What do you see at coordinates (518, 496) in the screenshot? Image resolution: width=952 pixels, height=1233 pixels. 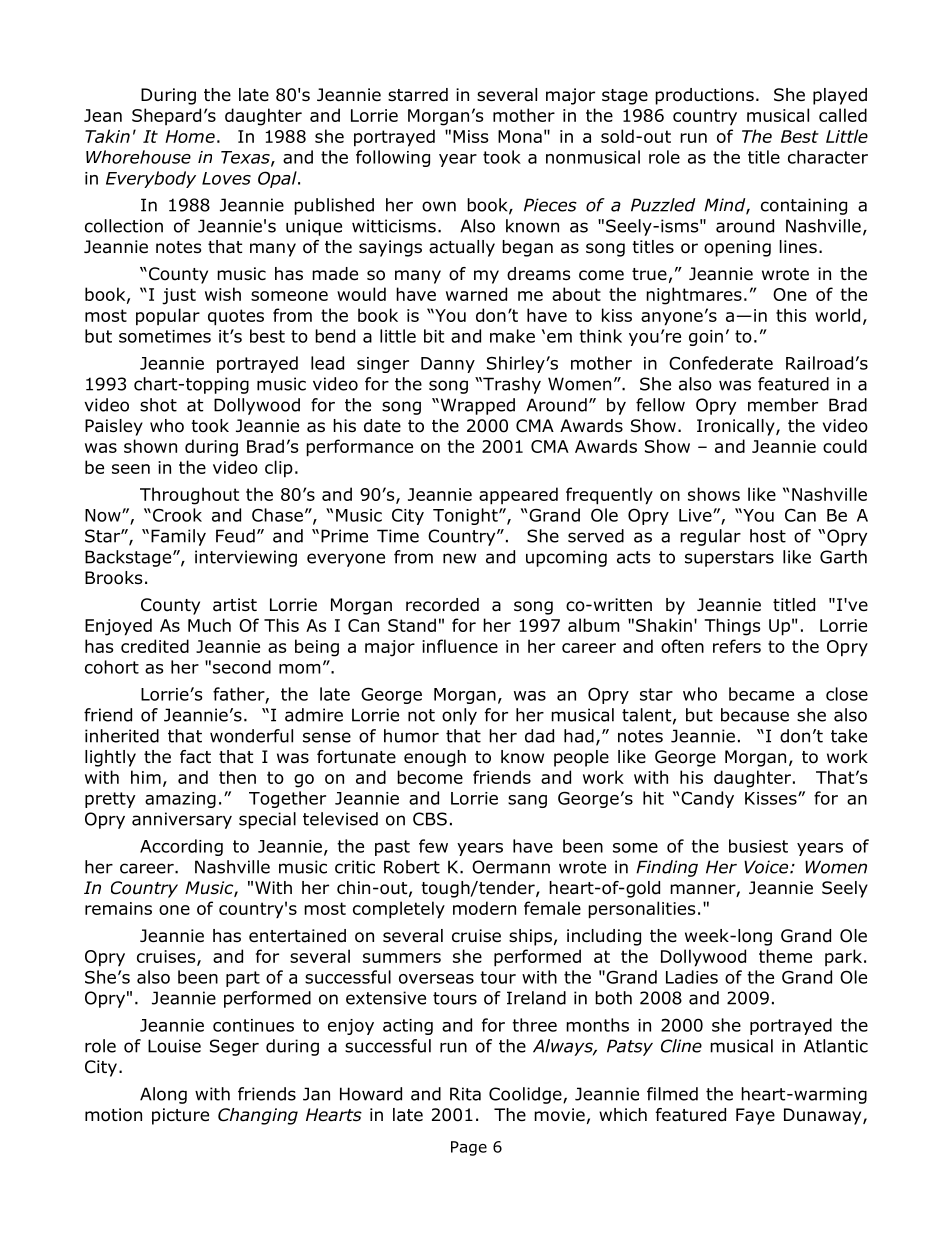 I see `appeared` at bounding box center [518, 496].
